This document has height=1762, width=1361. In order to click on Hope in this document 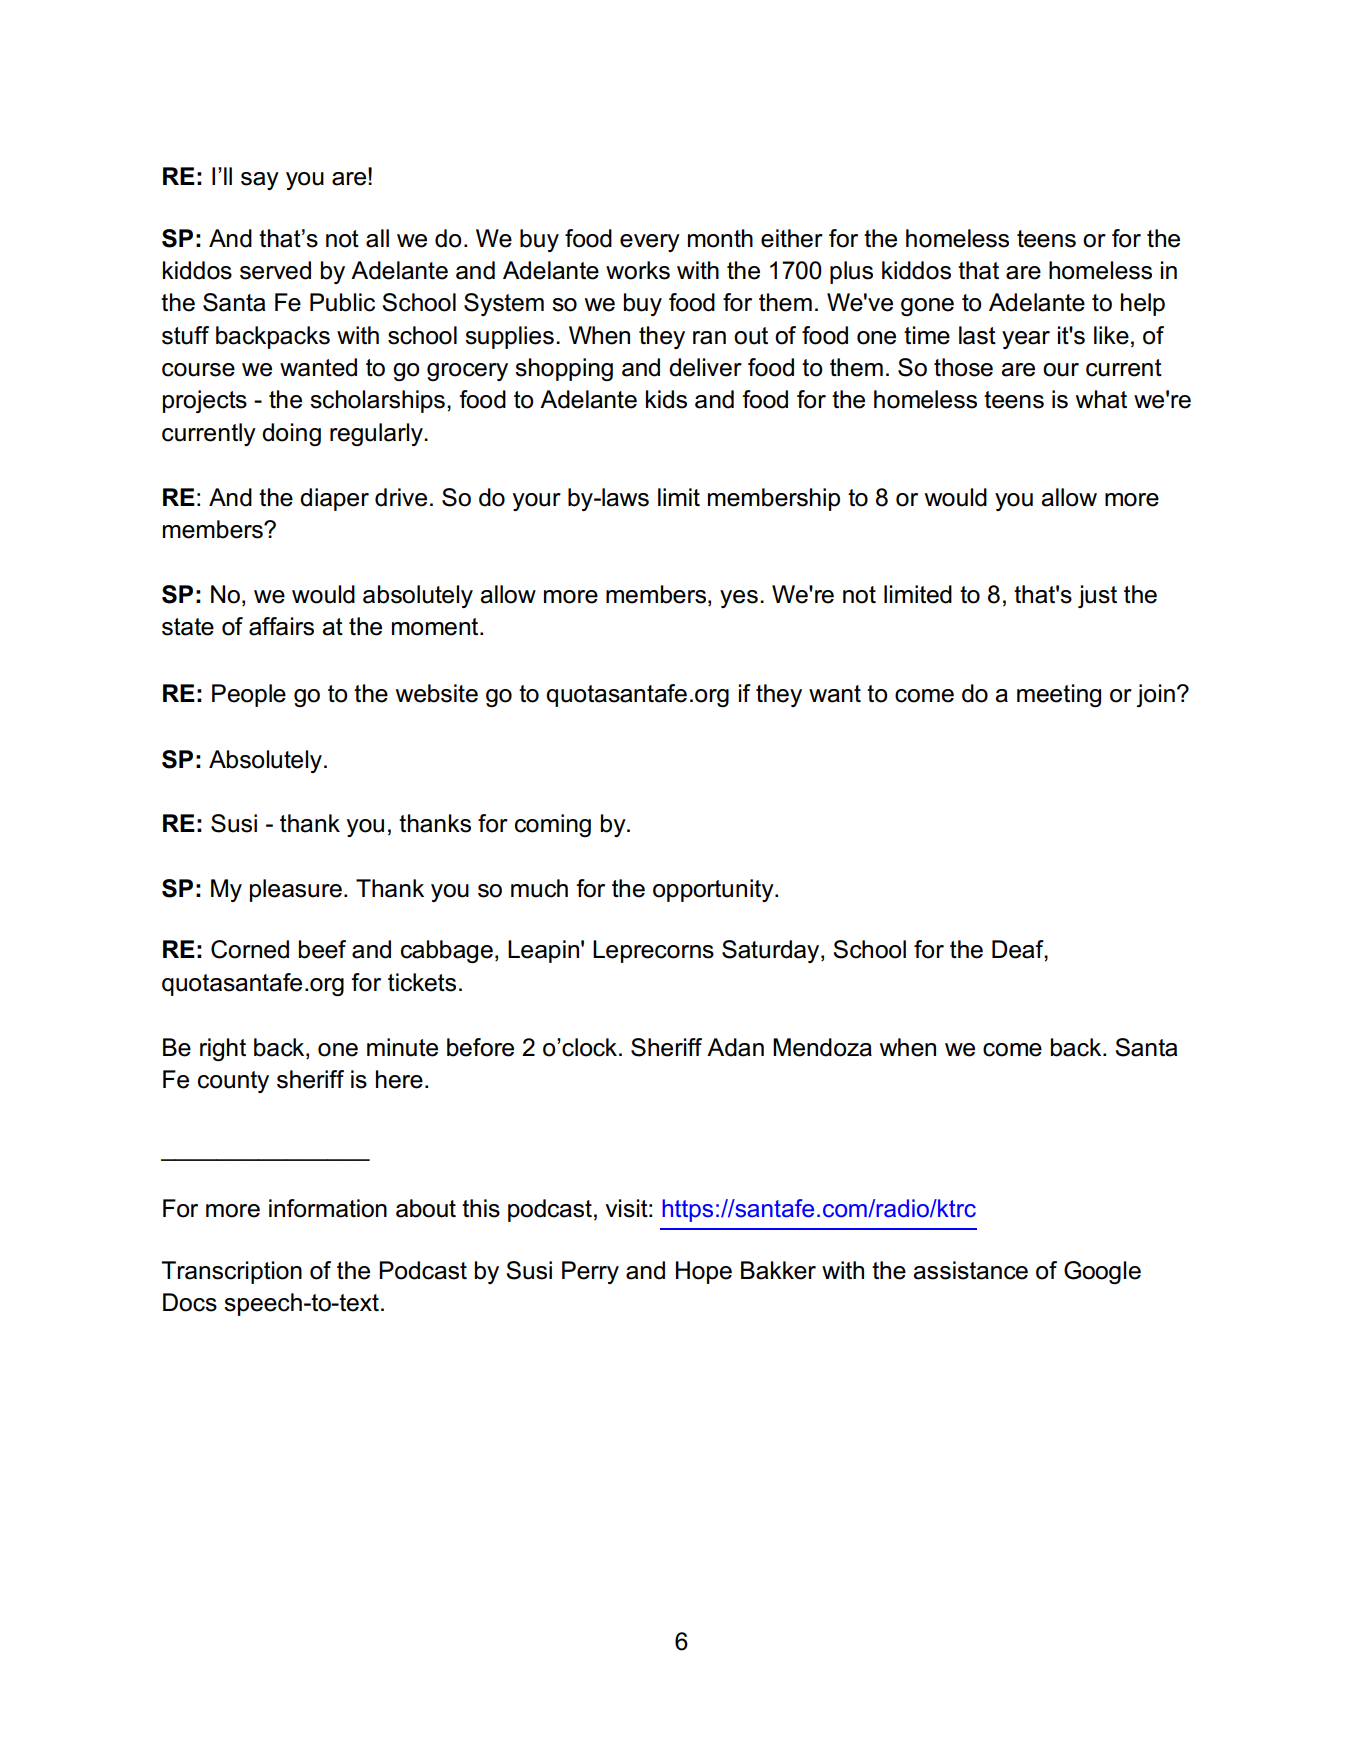, I will do `click(704, 1272)`.
